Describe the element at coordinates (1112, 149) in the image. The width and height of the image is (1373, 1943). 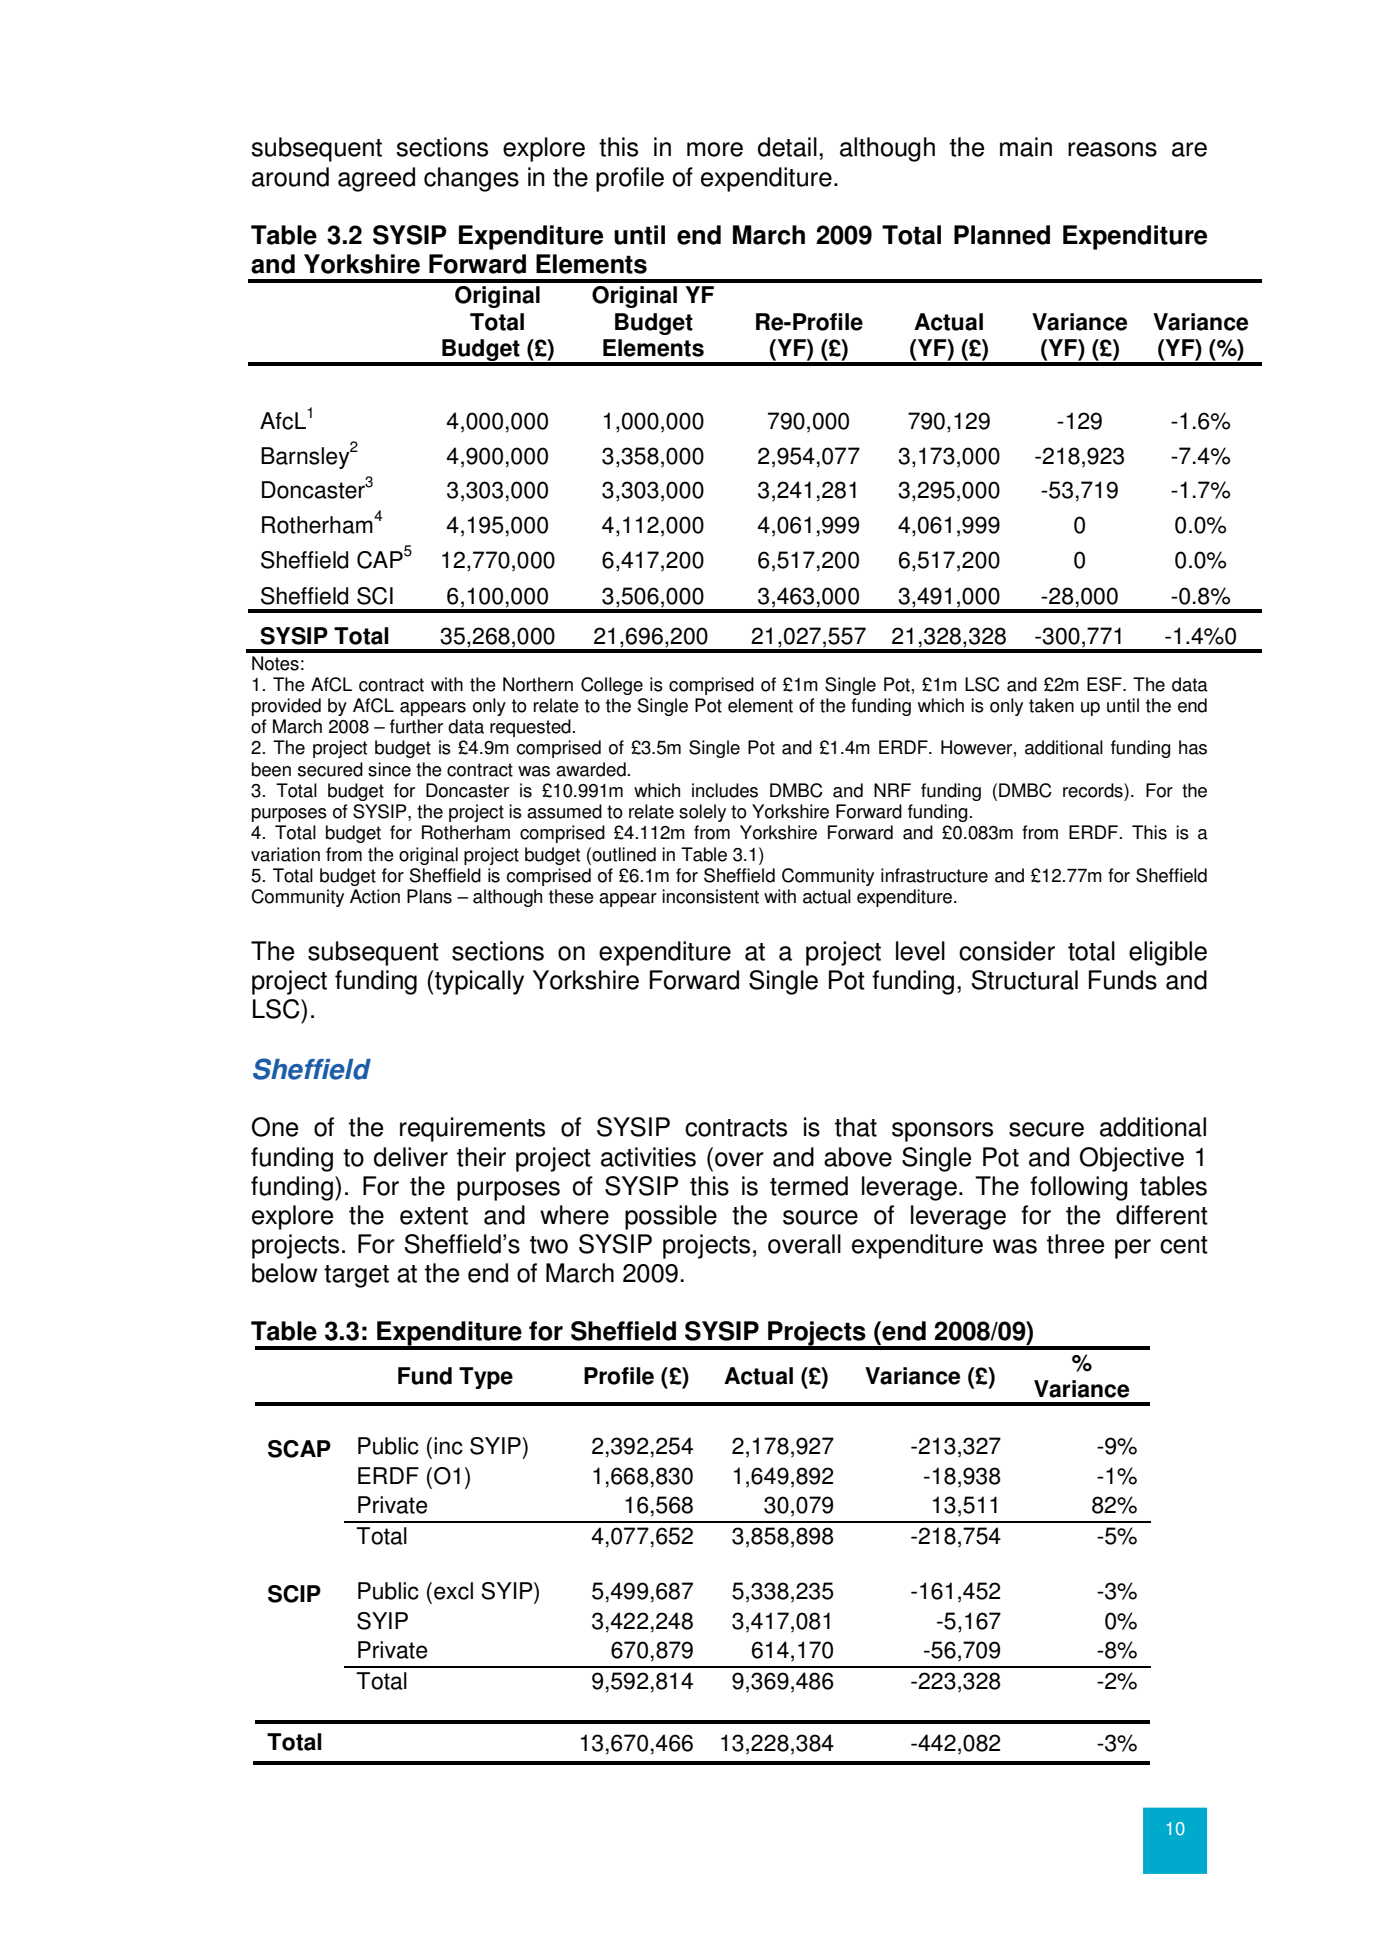
I see `reasons` at that location.
